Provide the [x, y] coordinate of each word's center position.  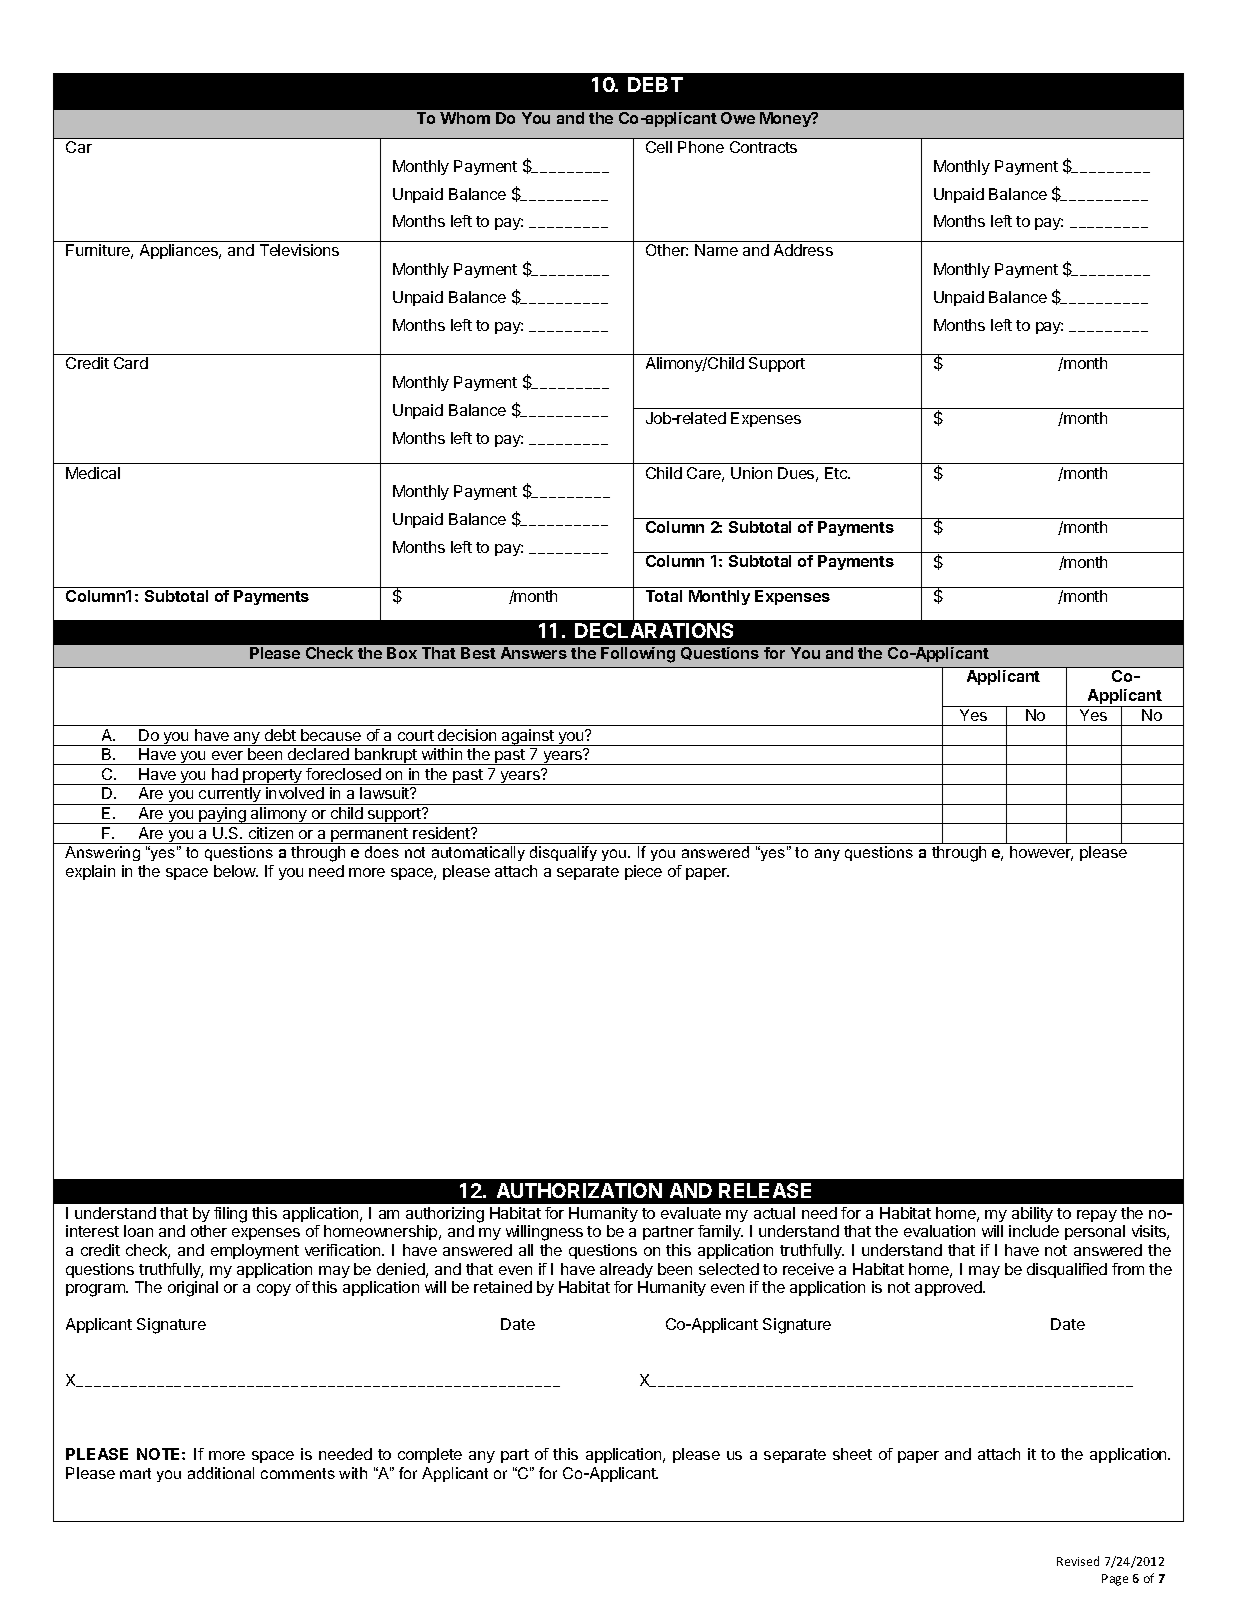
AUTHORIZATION [579, 1190]
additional [221, 1473]
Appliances [180, 251]
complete [430, 1455]
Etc [837, 473]
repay [1097, 1216]
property [272, 777]
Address [803, 250]
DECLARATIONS [654, 630]
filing [230, 1215]
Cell [659, 147]
